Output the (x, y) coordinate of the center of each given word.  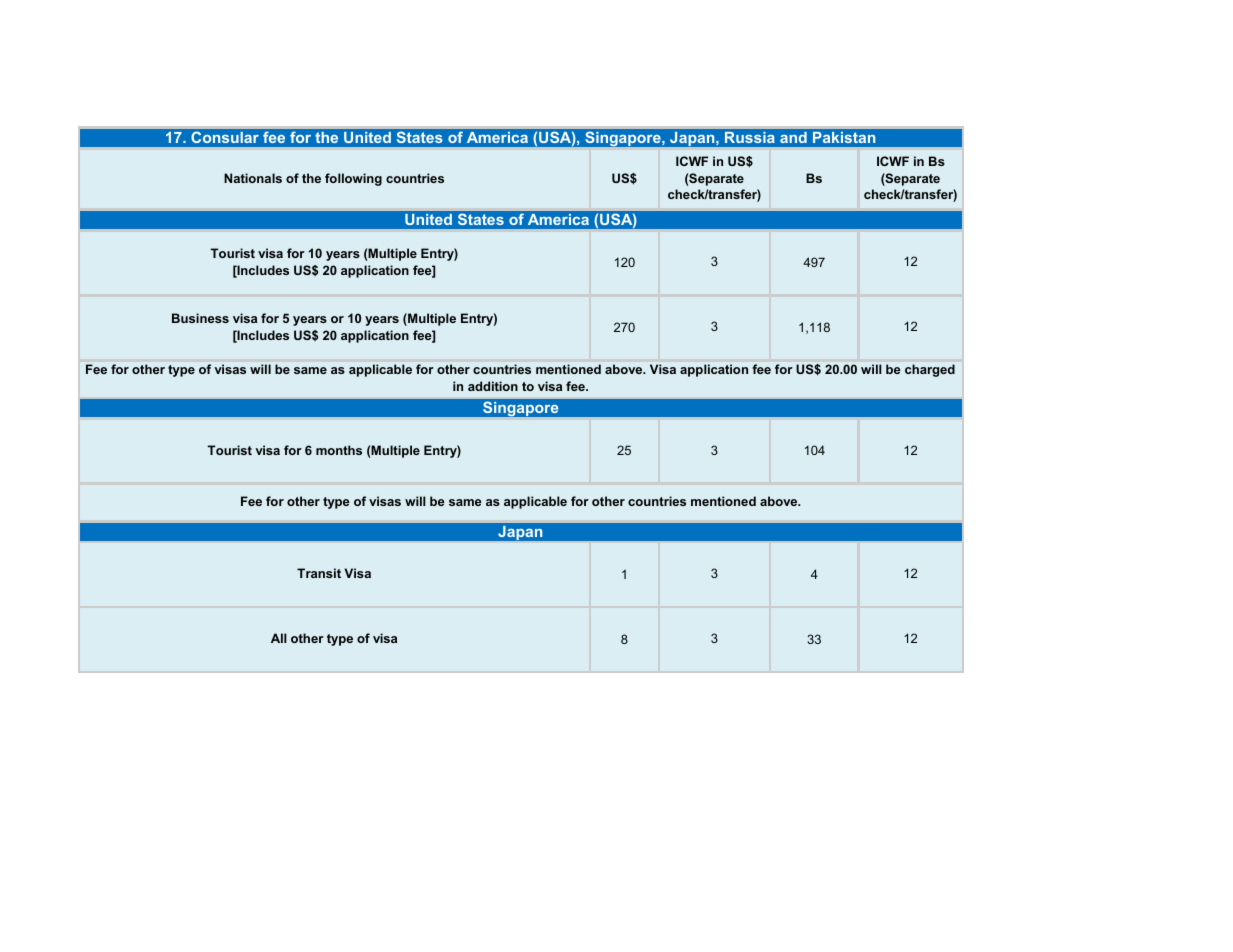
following (353, 179)
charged (930, 370)
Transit (319, 573)
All (279, 638)
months (339, 450)
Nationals (253, 178)
